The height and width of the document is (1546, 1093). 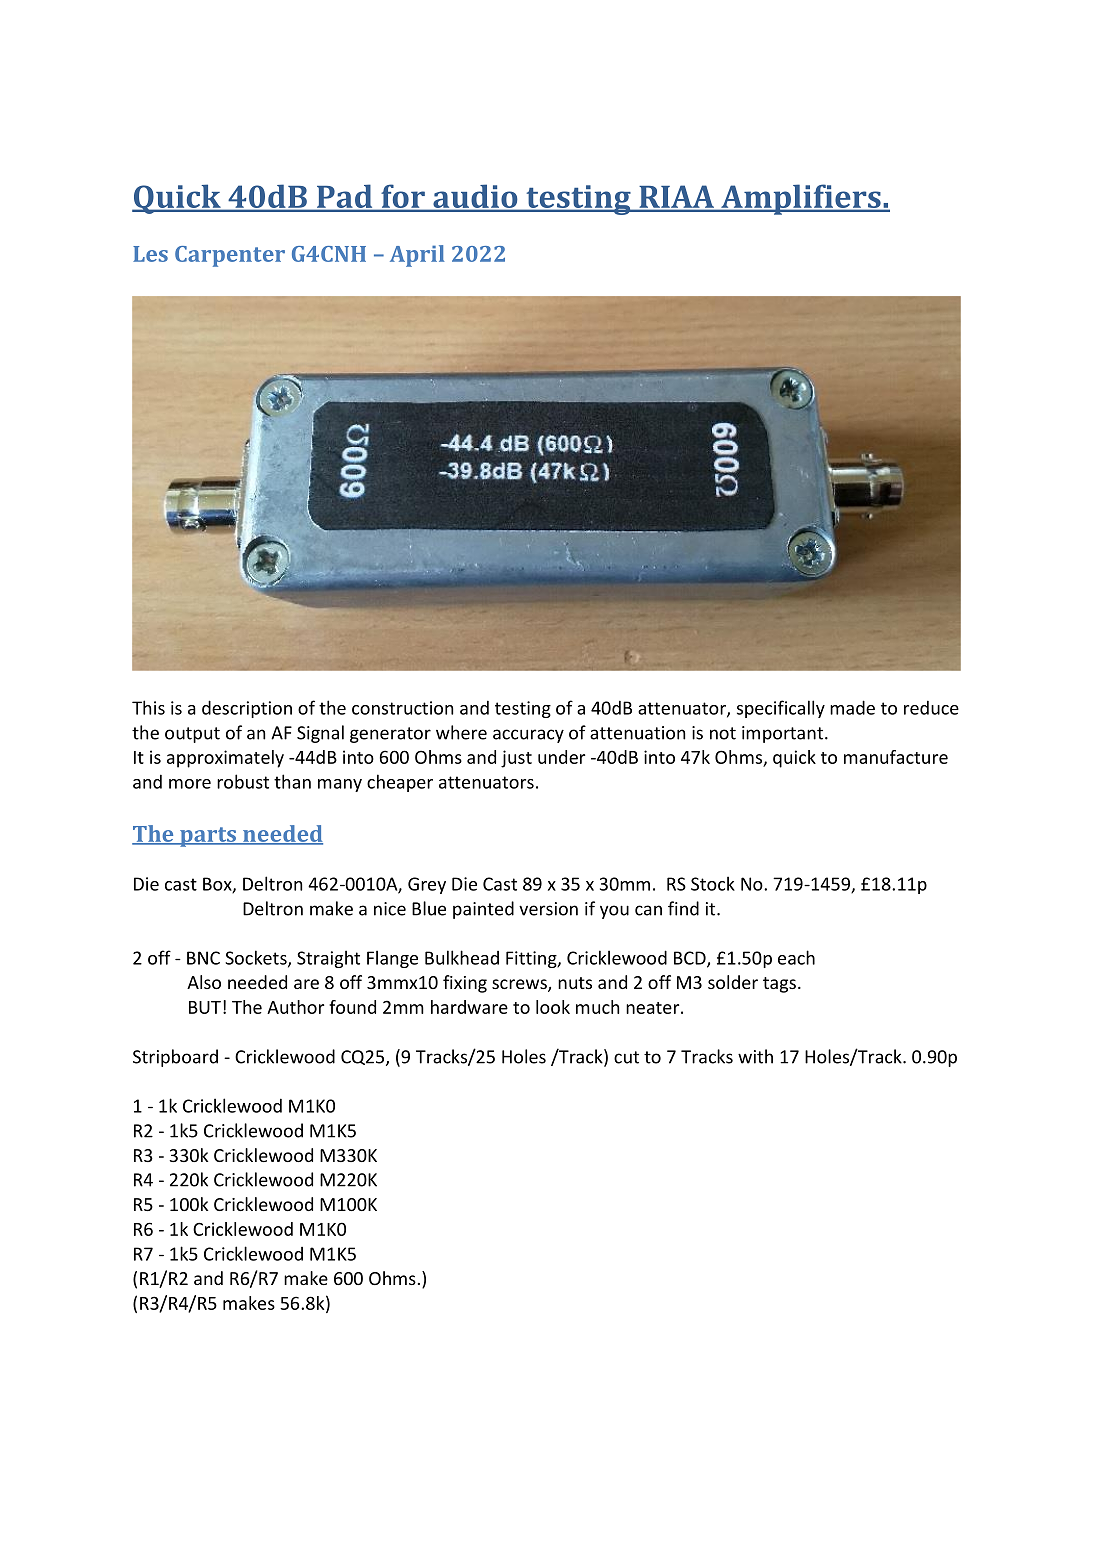 I want to click on accuracy, so click(x=528, y=736).
